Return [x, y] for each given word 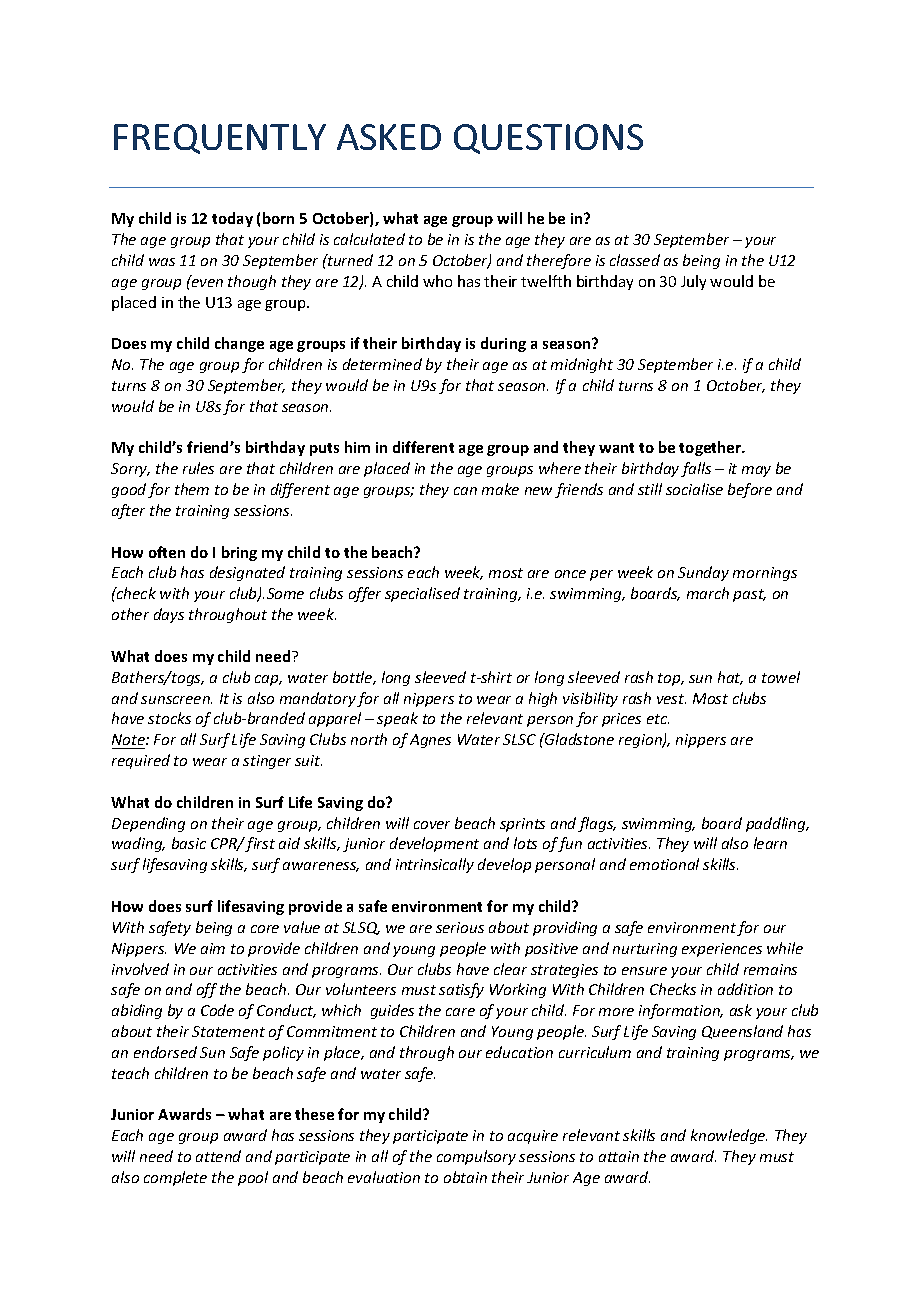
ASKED [389, 137]
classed [635, 260]
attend [218, 1156]
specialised [422, 594]
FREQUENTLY [220, 139]
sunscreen [176, 700]
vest [671, 699]
